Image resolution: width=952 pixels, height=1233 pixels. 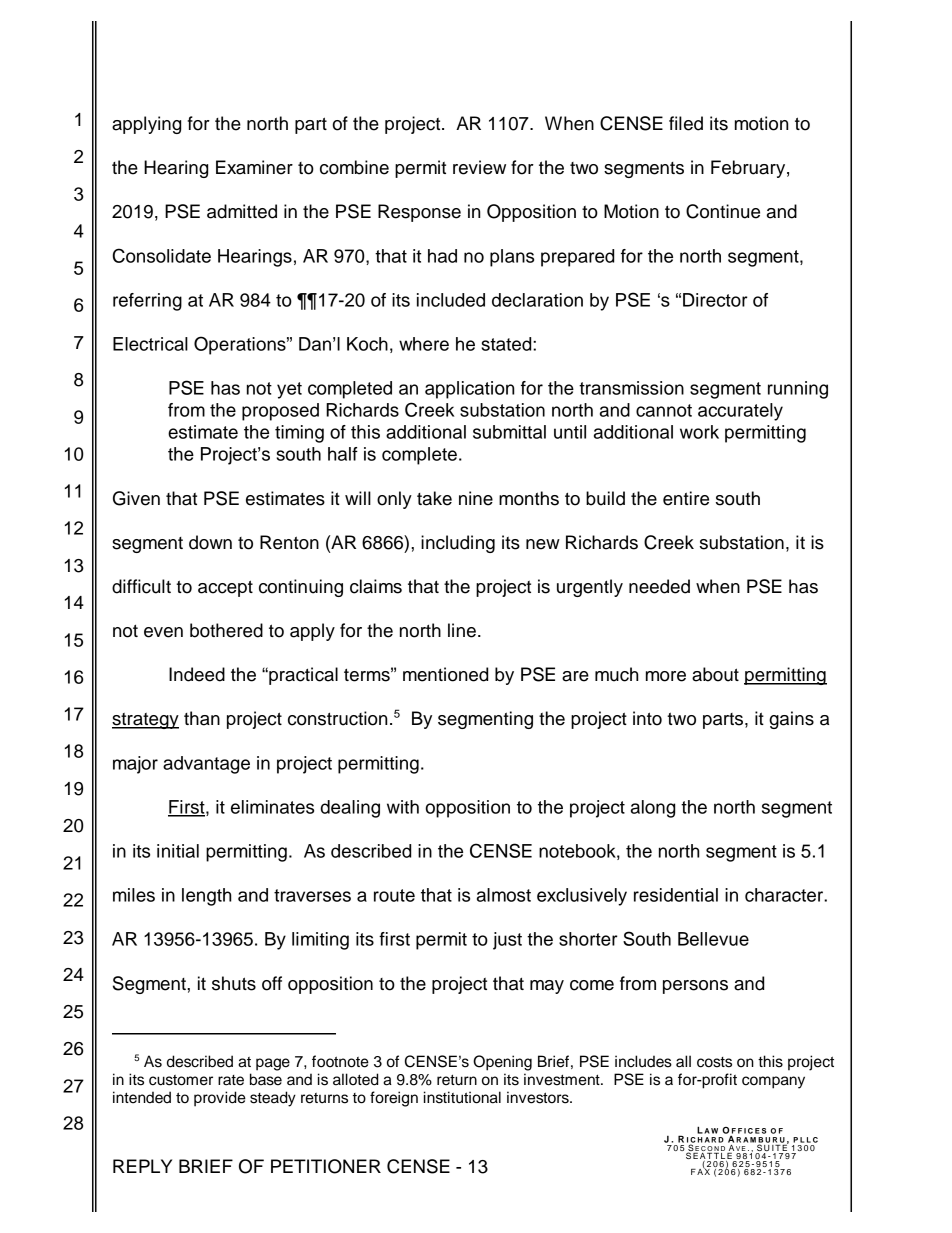 What do you see at coordinates (715, 674) in the screenshot?
I see `about` at bounding box center [715, 674].
